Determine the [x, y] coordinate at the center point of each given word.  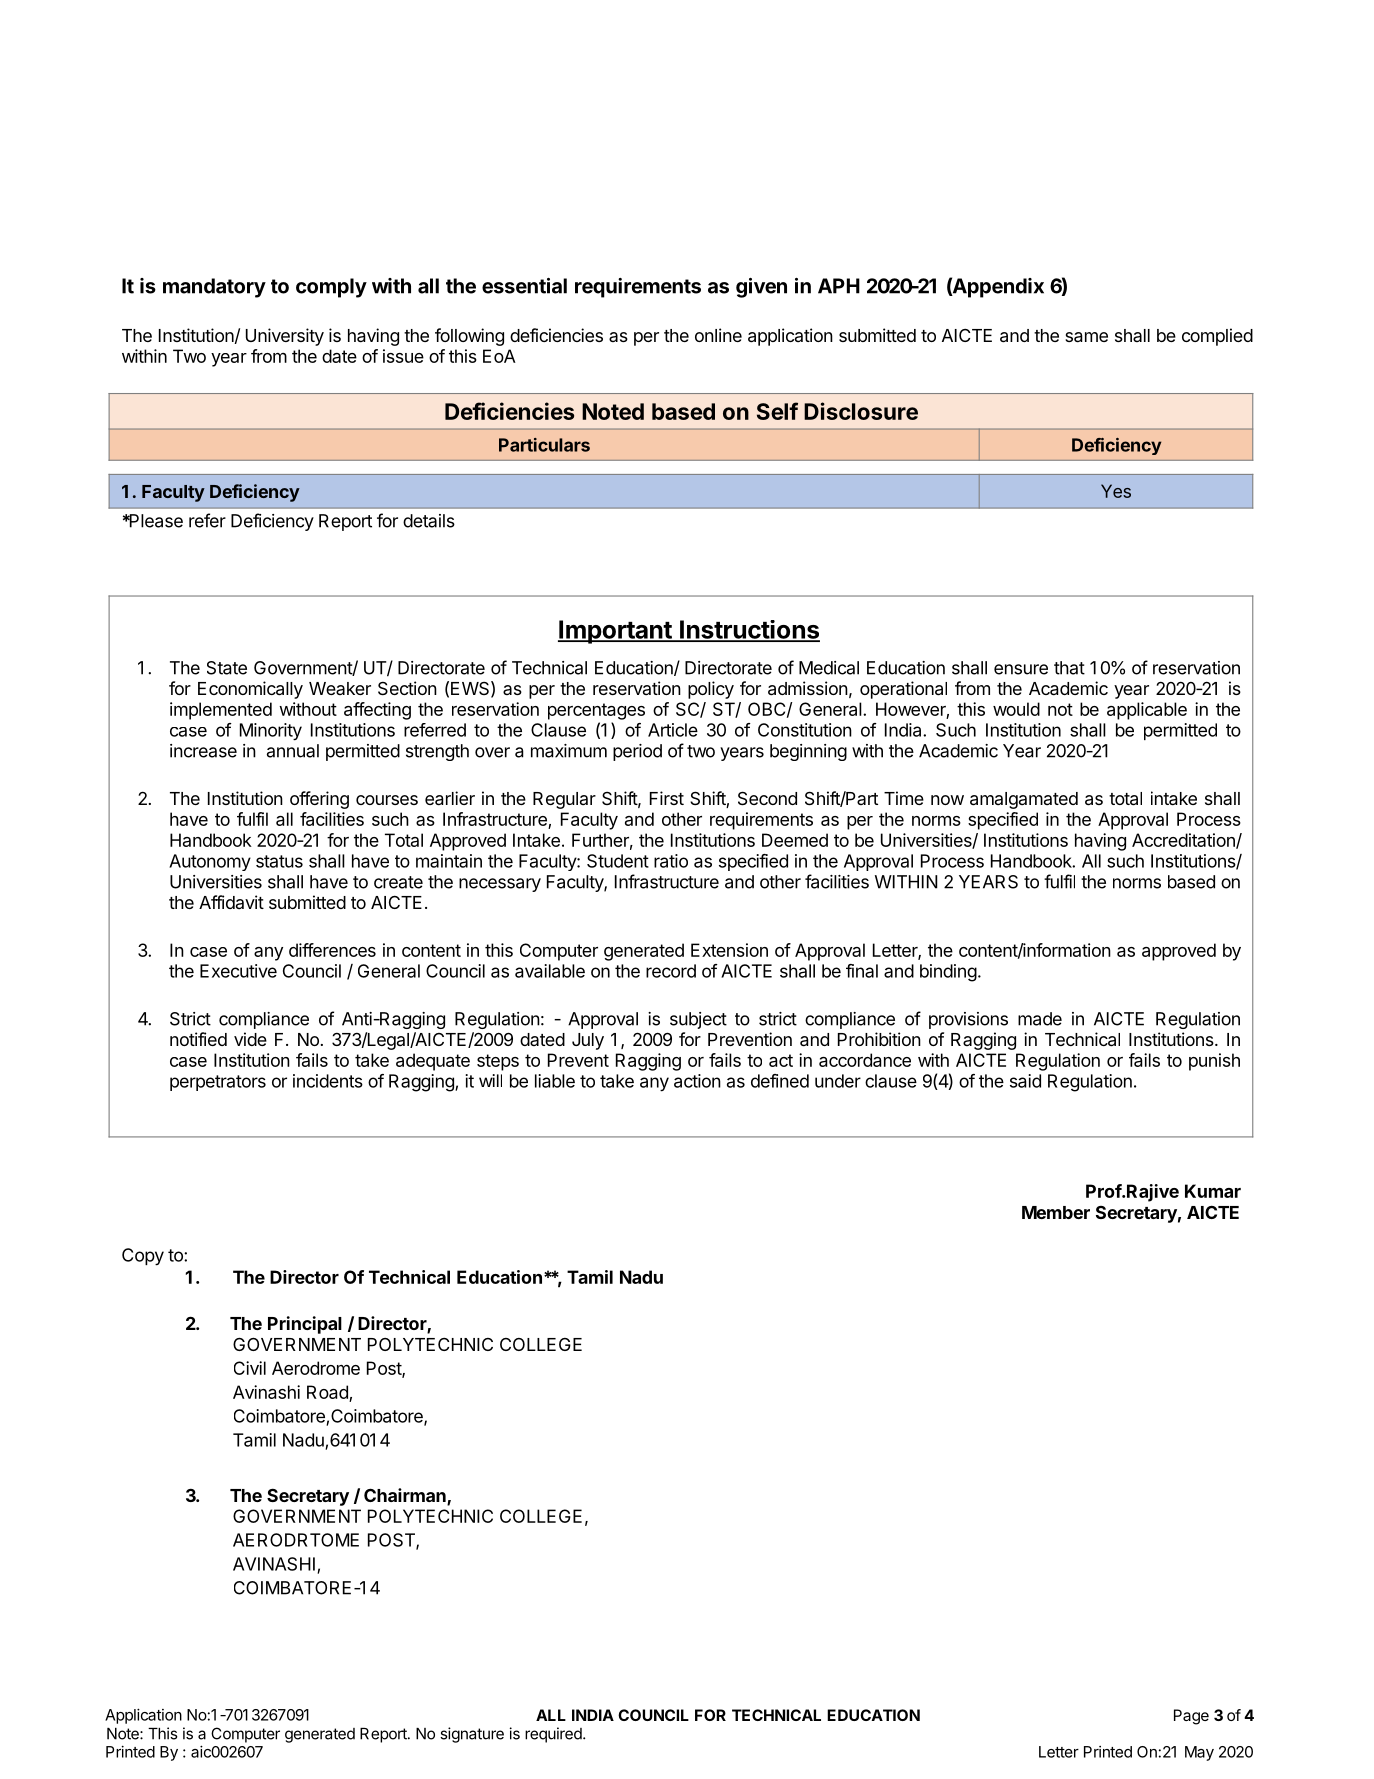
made [1040, 1019]
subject [698, 1020]
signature [472, 1735]
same [1086, 337]
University [285, 337]
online [718, 335]
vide [250, 1039]
